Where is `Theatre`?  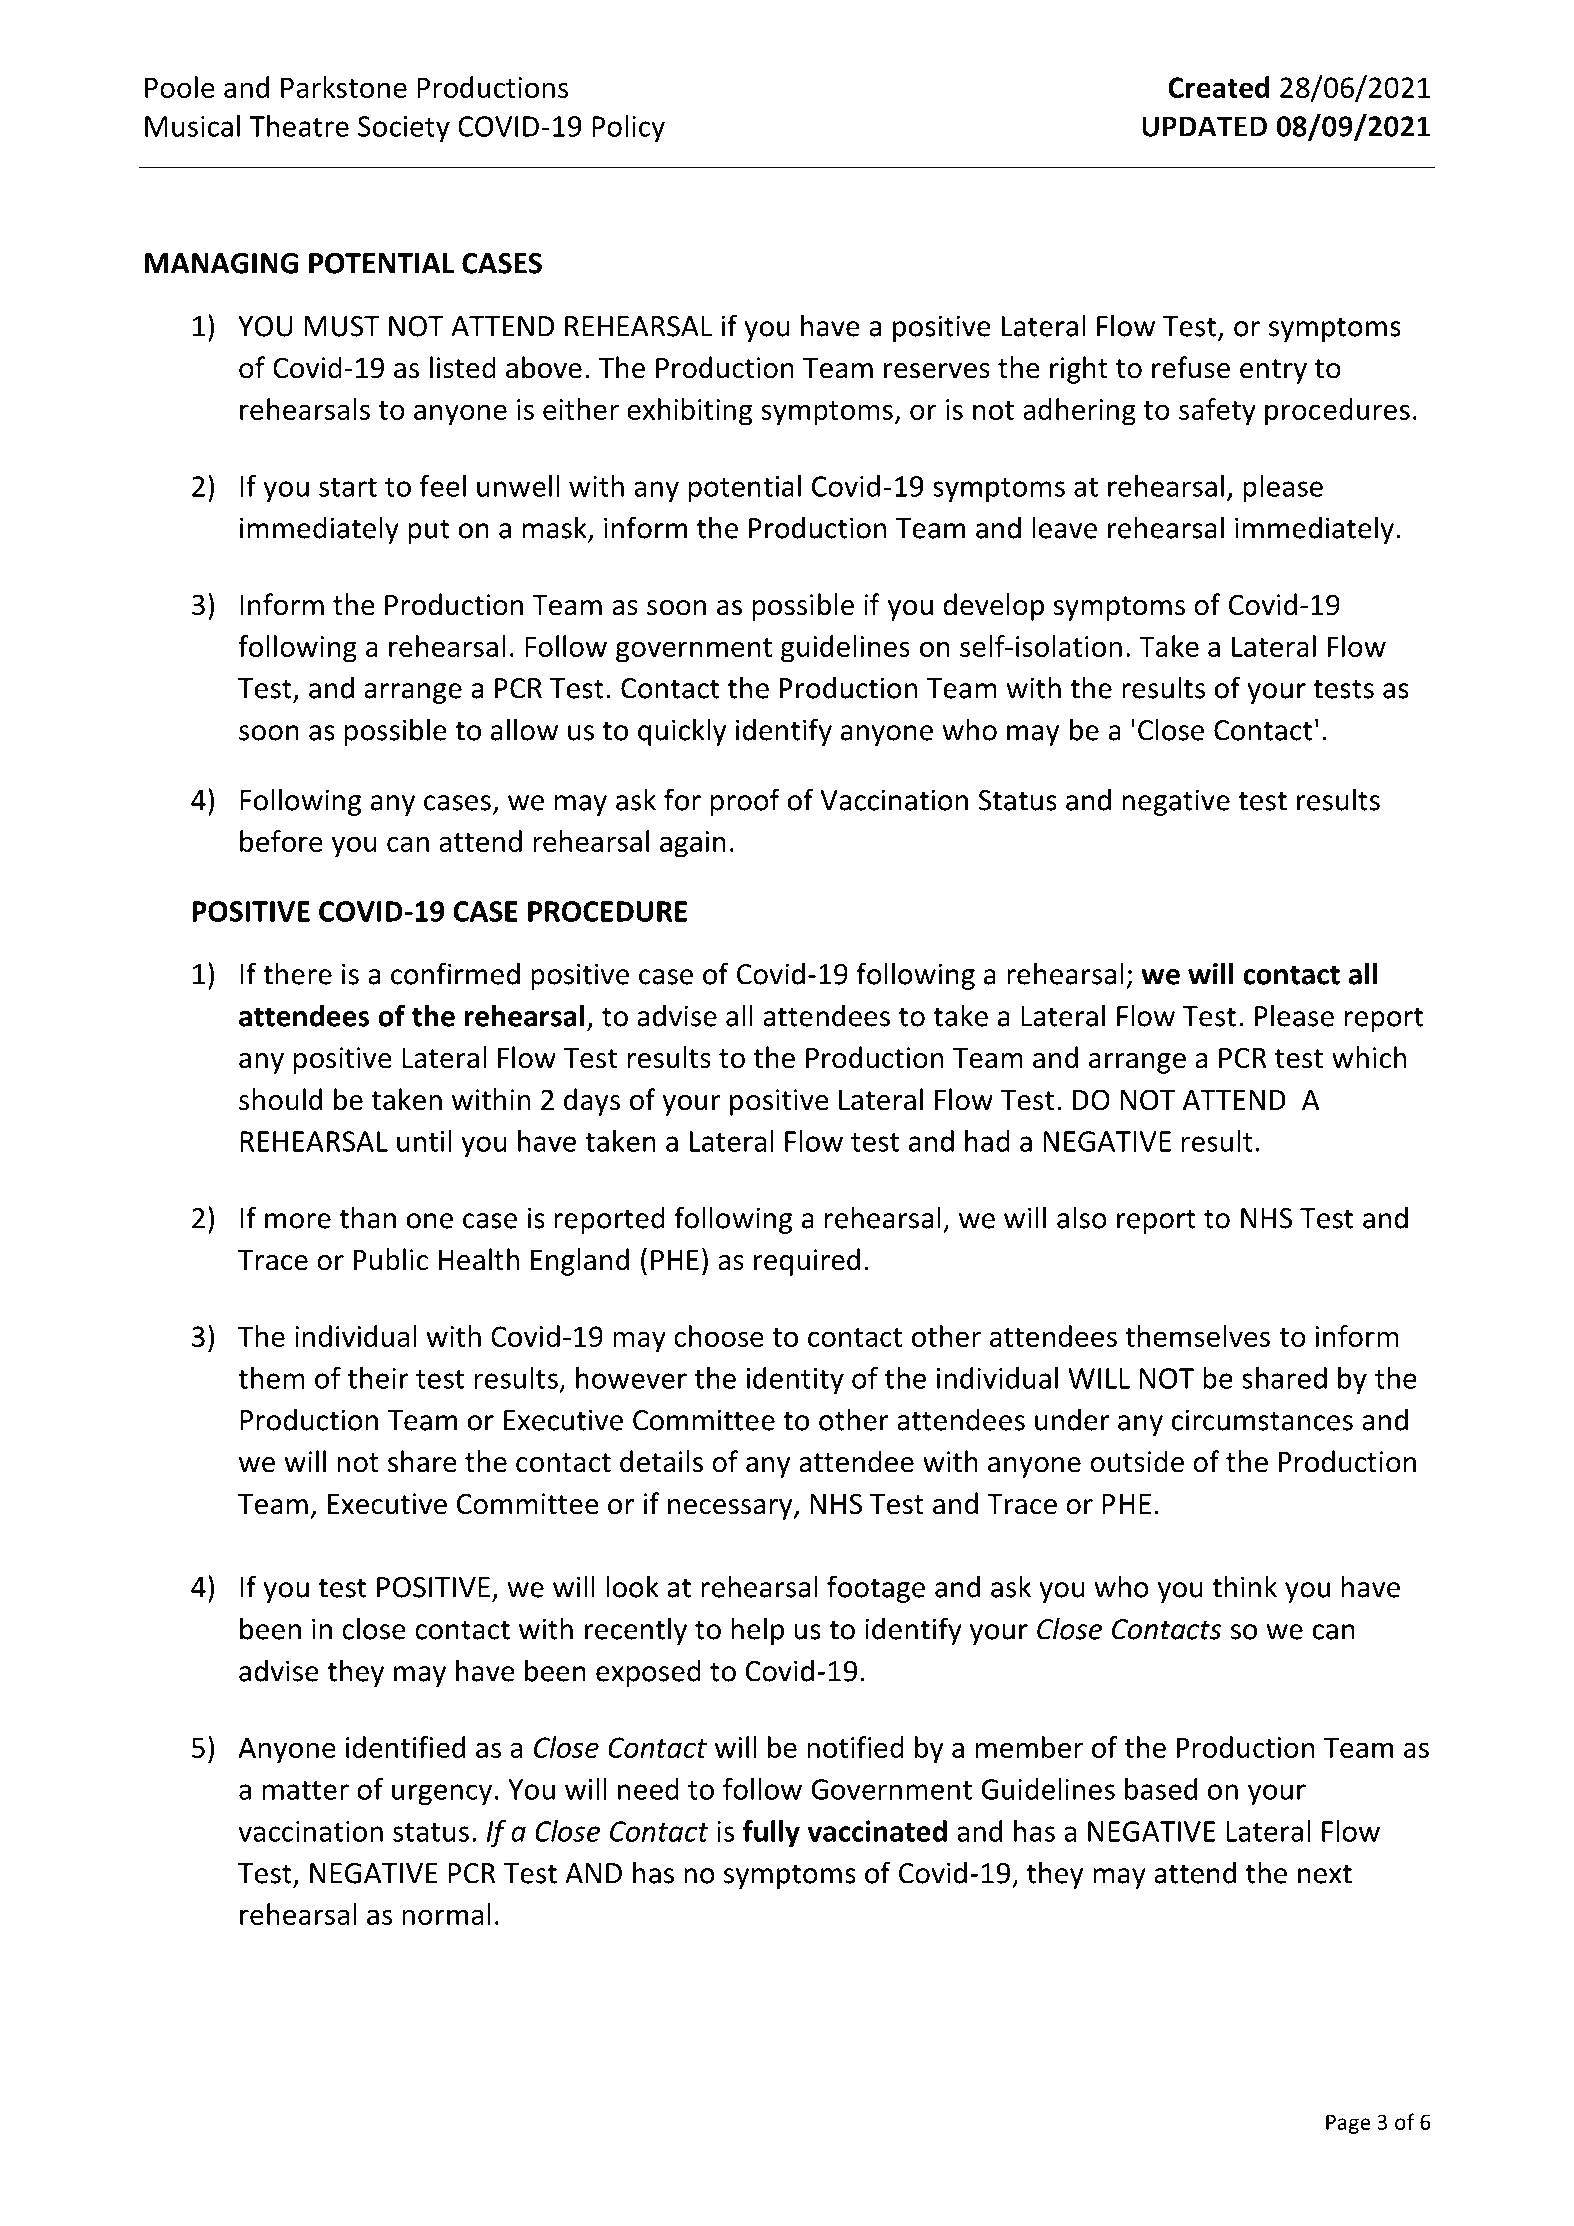
Theatre is located at coordinates (299, 126).
